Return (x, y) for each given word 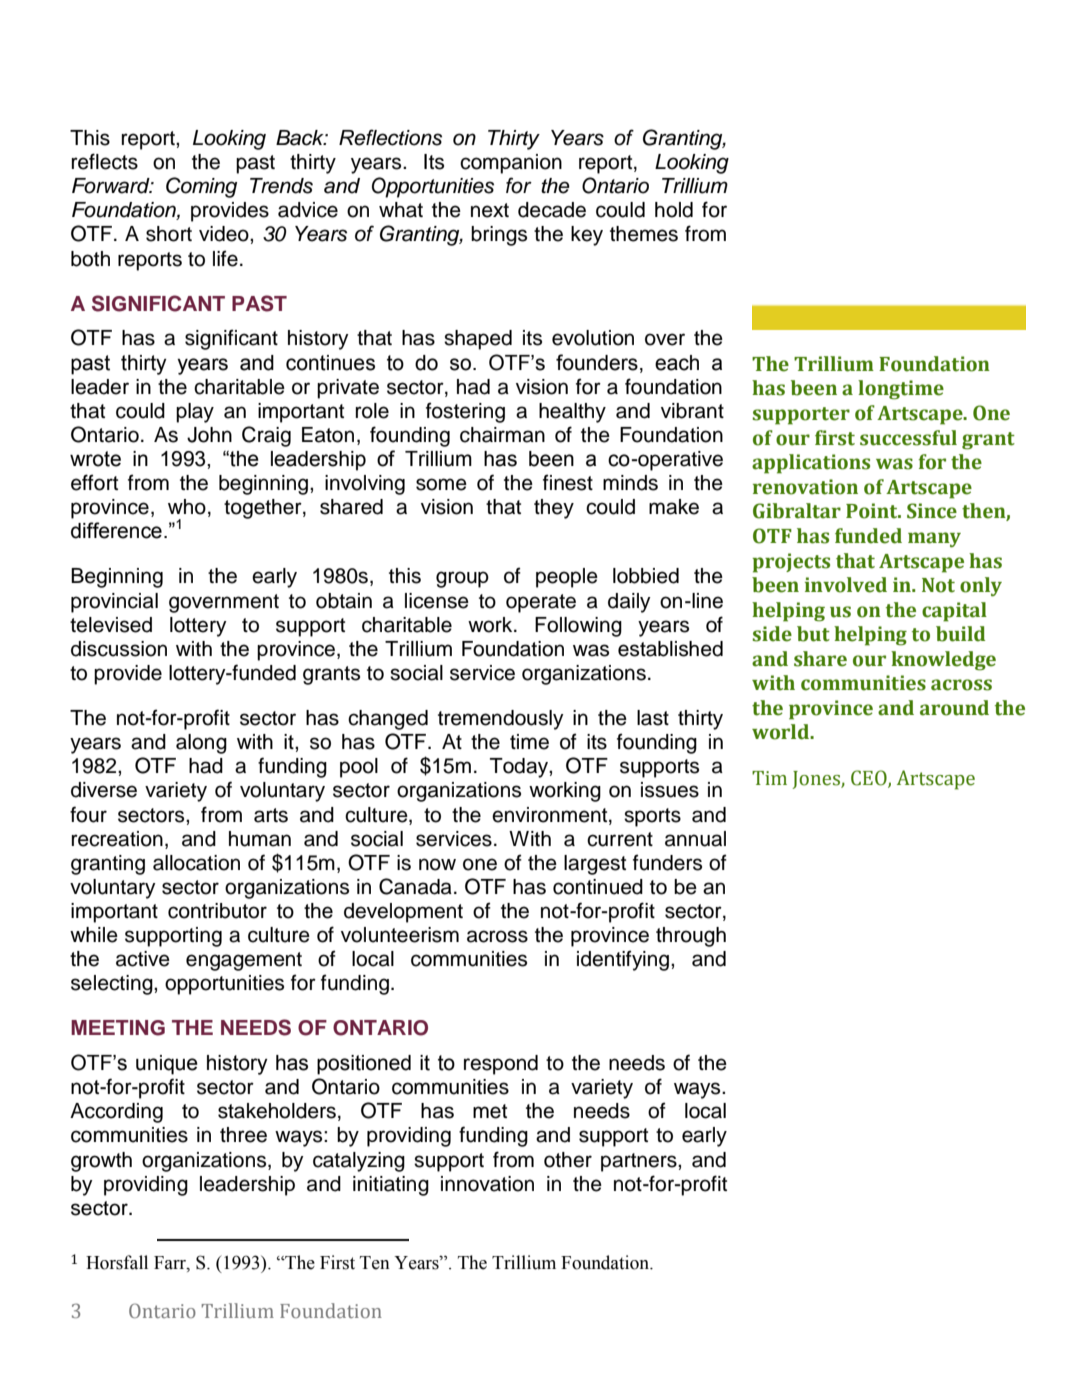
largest (595, 865)
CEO (870, 779)
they (554, 509)
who (187, 507)
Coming (201, 187)
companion (511, 164)
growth (101, 1162)
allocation (196, 863)
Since (932, 511)
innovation (487, 1184)
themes (644, 234)
